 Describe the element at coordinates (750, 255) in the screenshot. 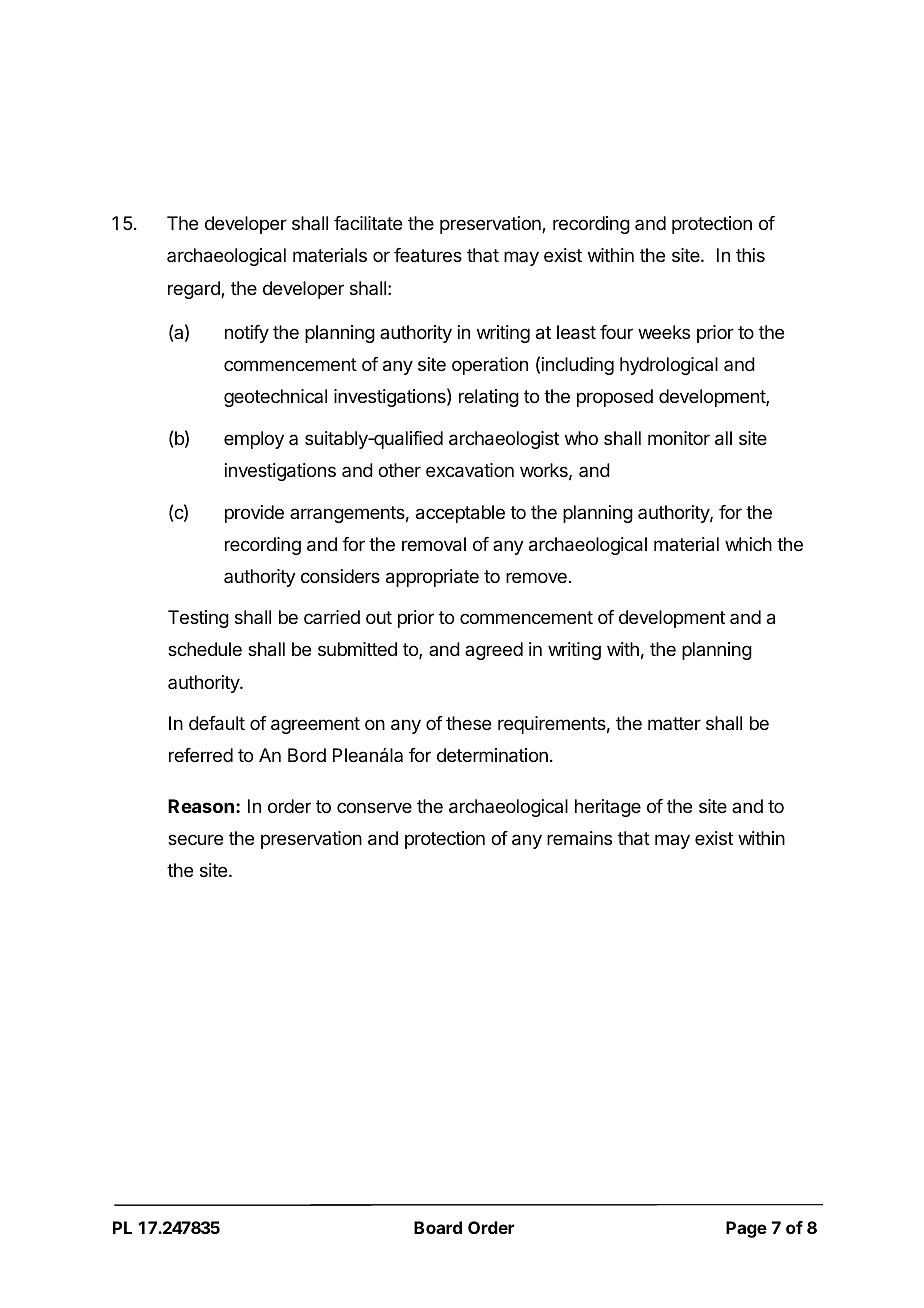

I see `this` at that location.
